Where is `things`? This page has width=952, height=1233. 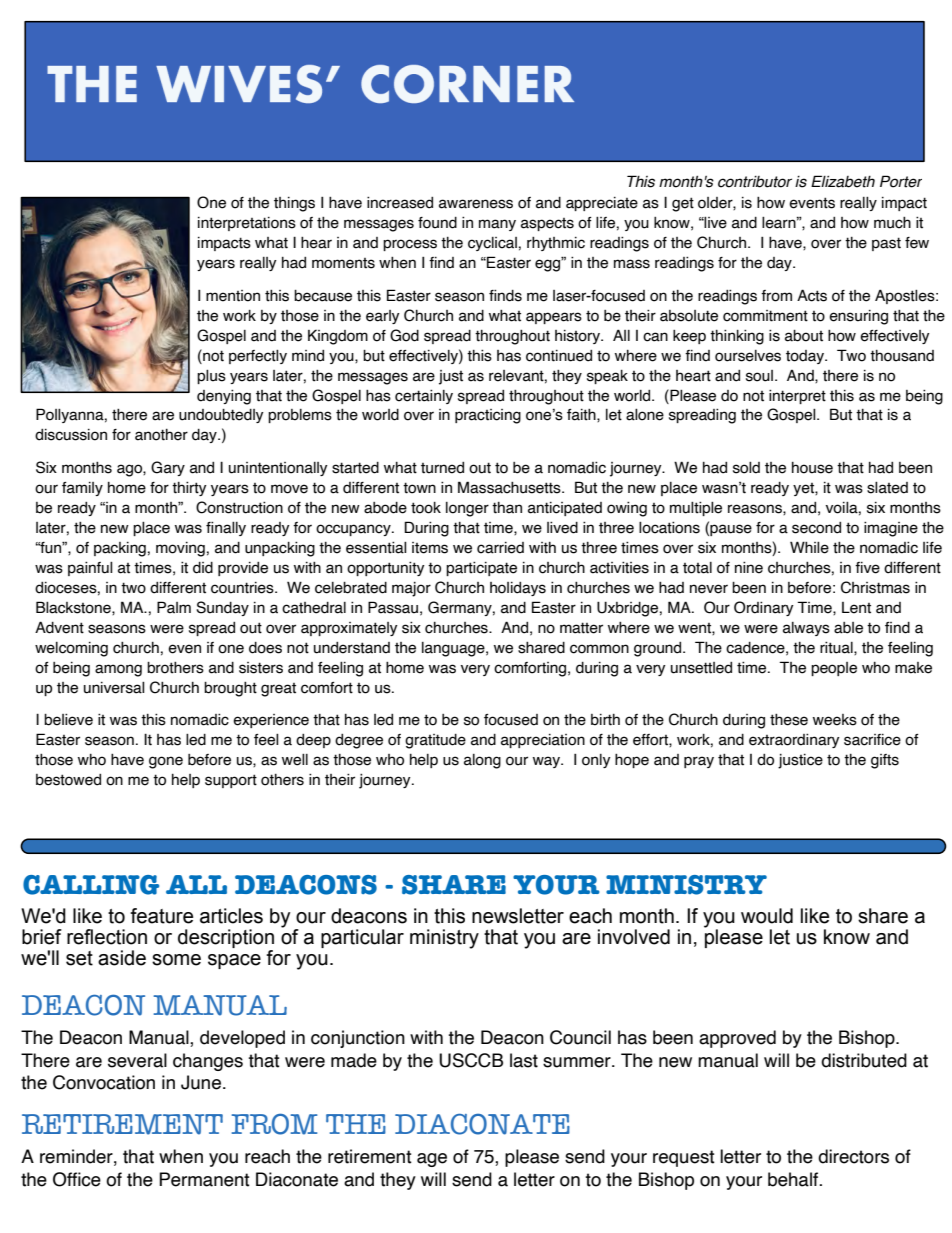
things is located at coordinates (294, 204).
